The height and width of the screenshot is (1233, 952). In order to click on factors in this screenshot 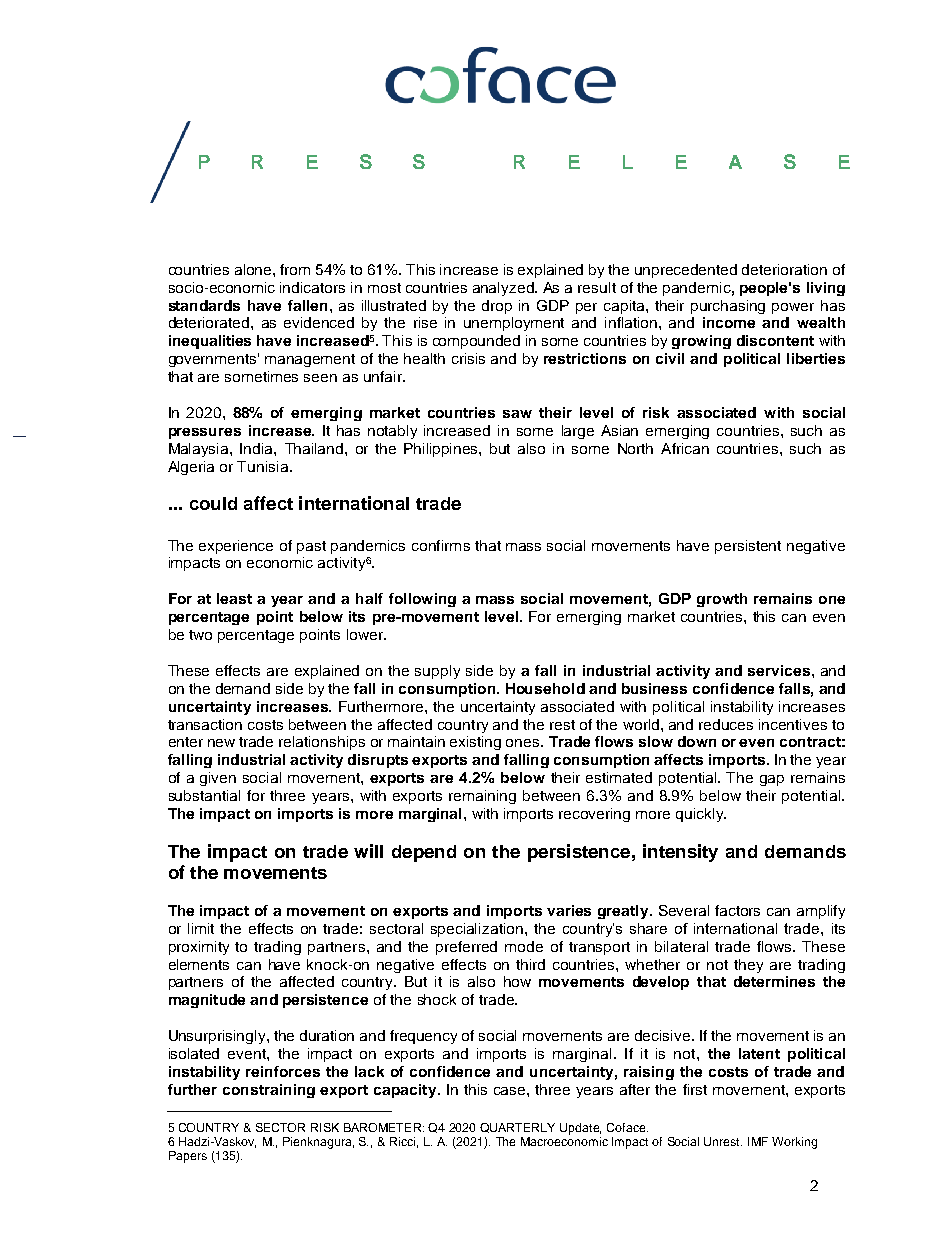, I will do `click(737, 910)`.
